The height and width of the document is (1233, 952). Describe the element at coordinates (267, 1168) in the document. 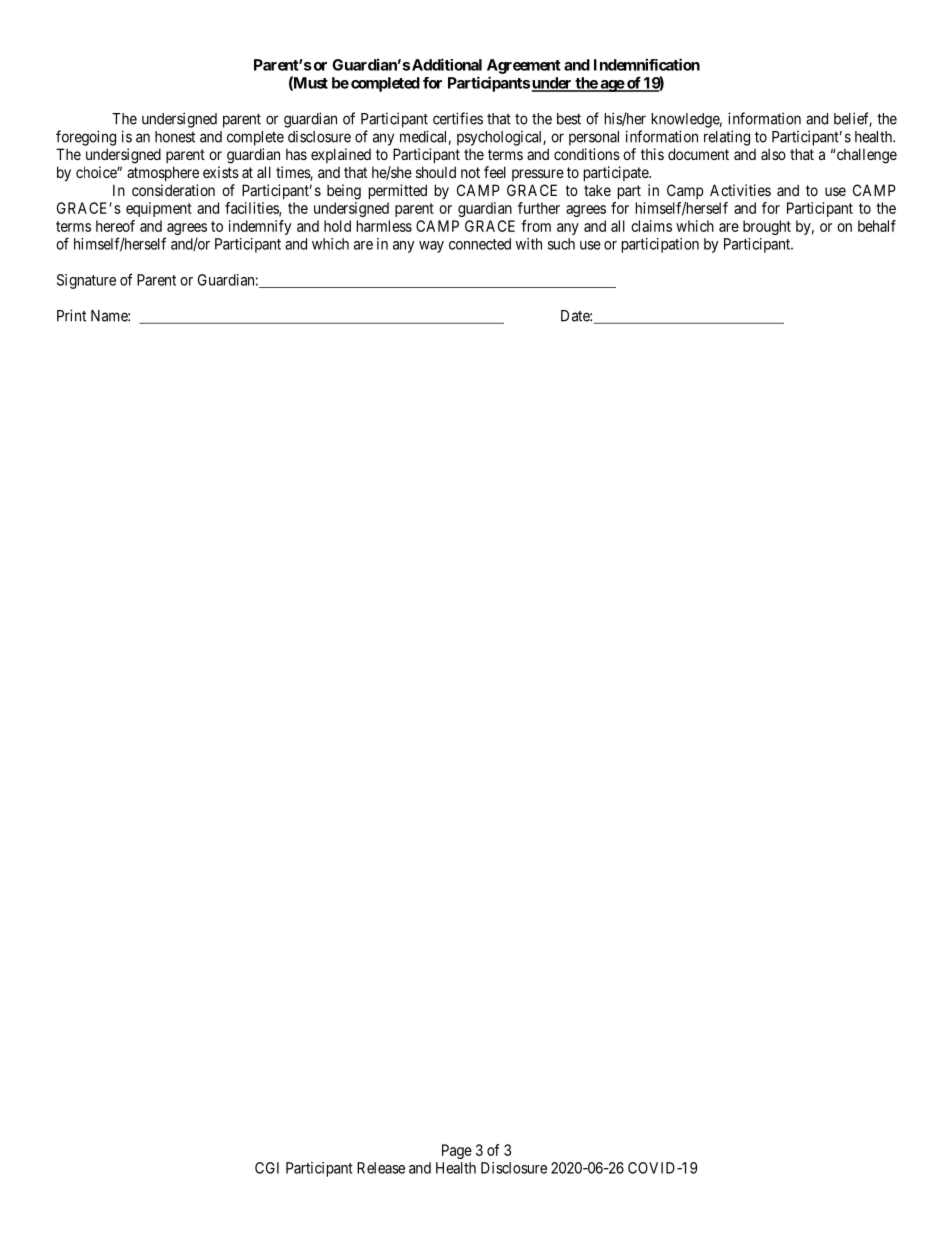

I see `CGI` at that location.
